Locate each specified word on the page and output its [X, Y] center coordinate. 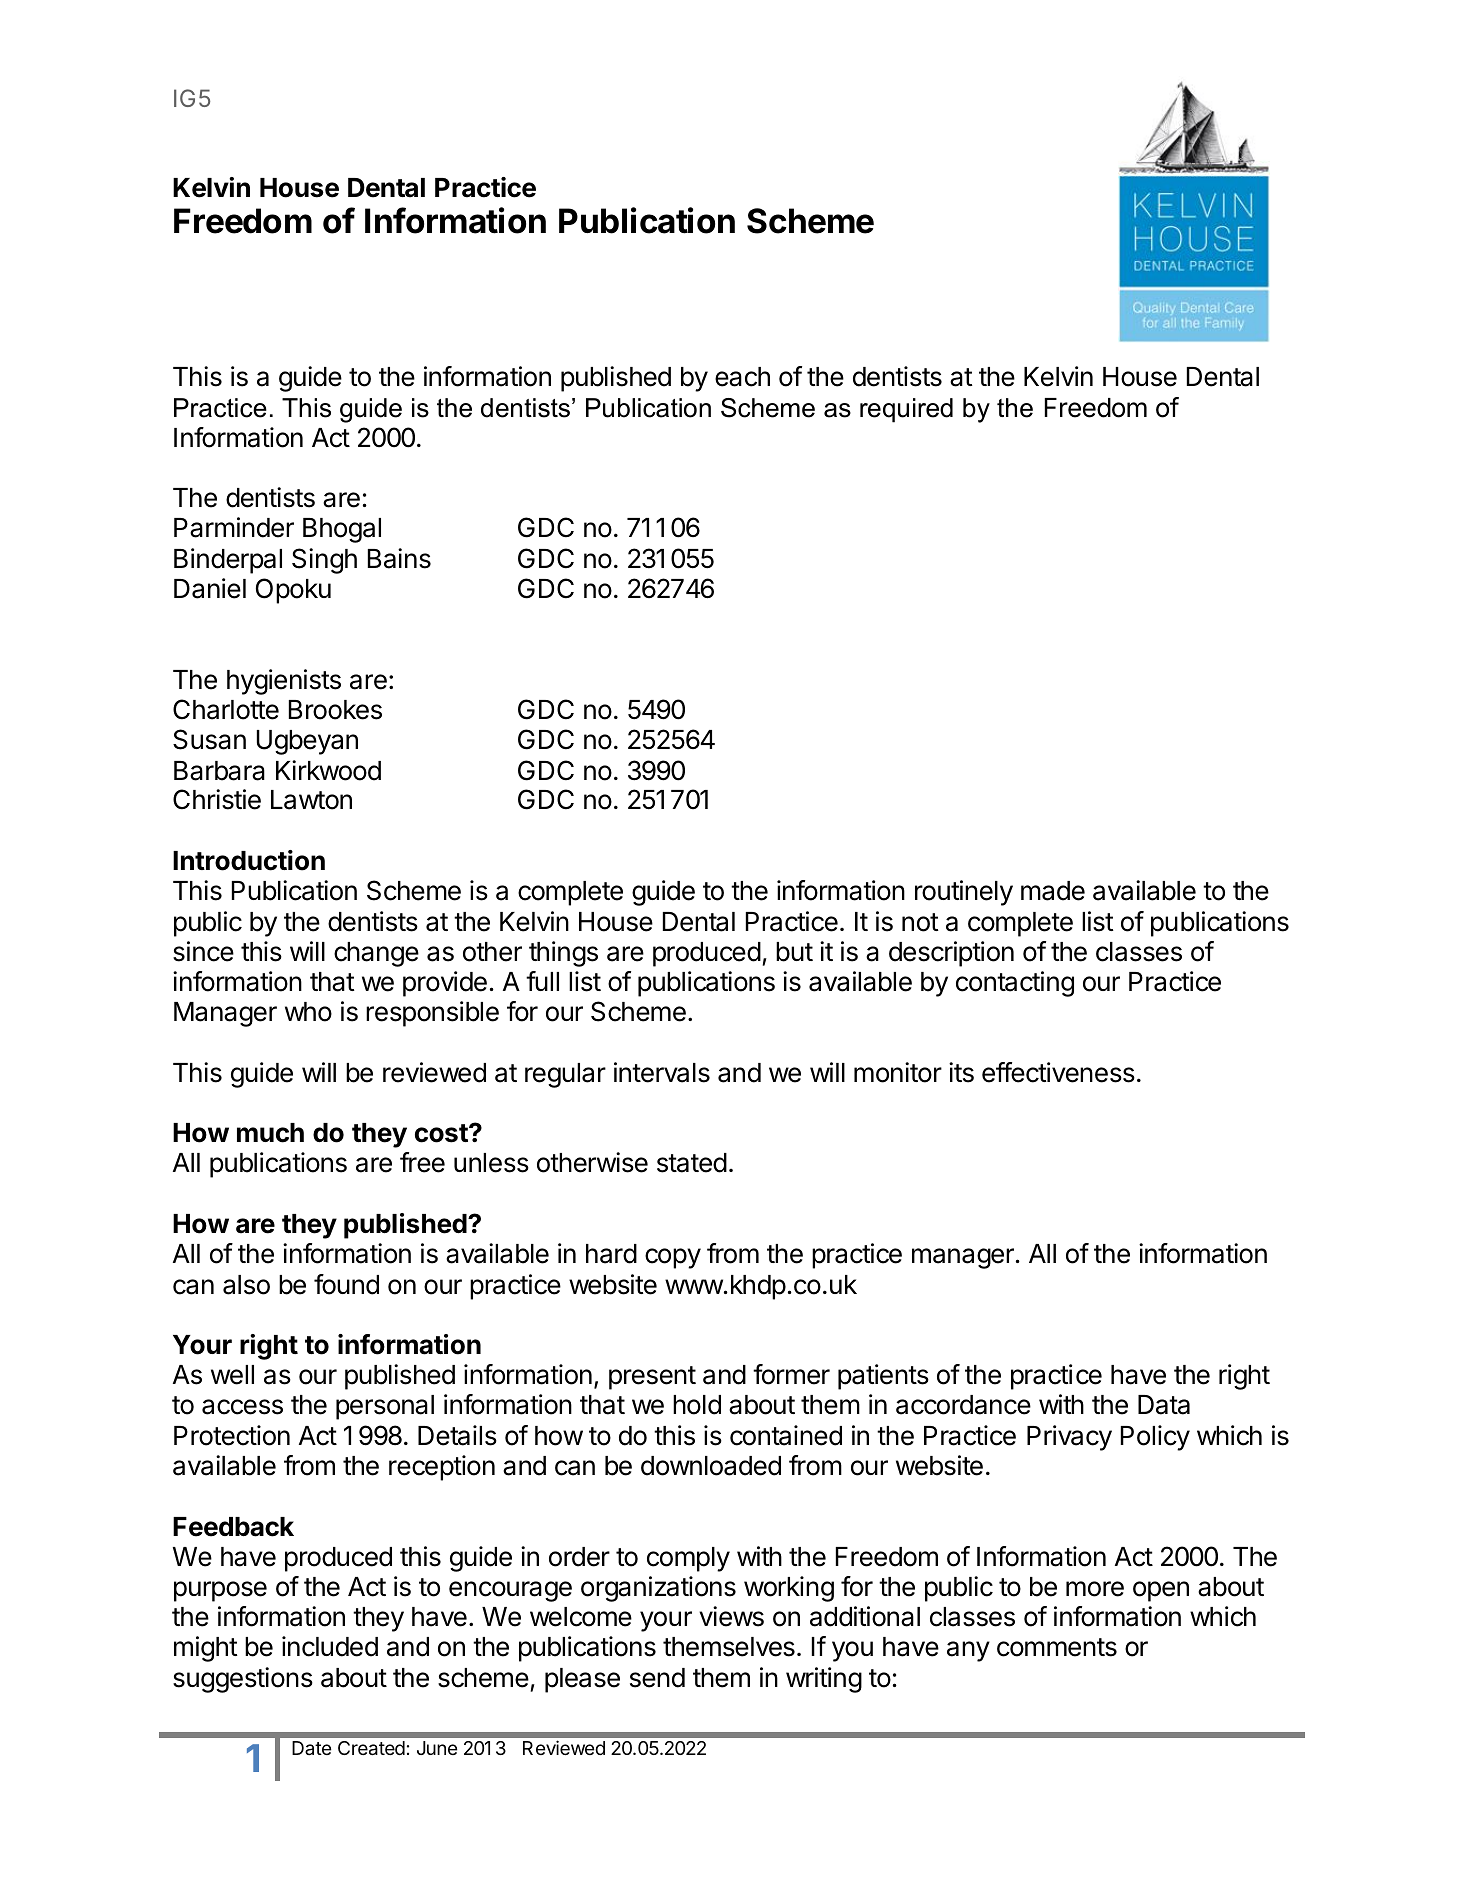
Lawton [311, 800]
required [906, 410]
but [794, 952]
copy [673, 1258]
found [346, 1284]
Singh [324, 561]
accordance [963, 1405]
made [1053, 891]
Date [311, 1748]
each [742, 377]
